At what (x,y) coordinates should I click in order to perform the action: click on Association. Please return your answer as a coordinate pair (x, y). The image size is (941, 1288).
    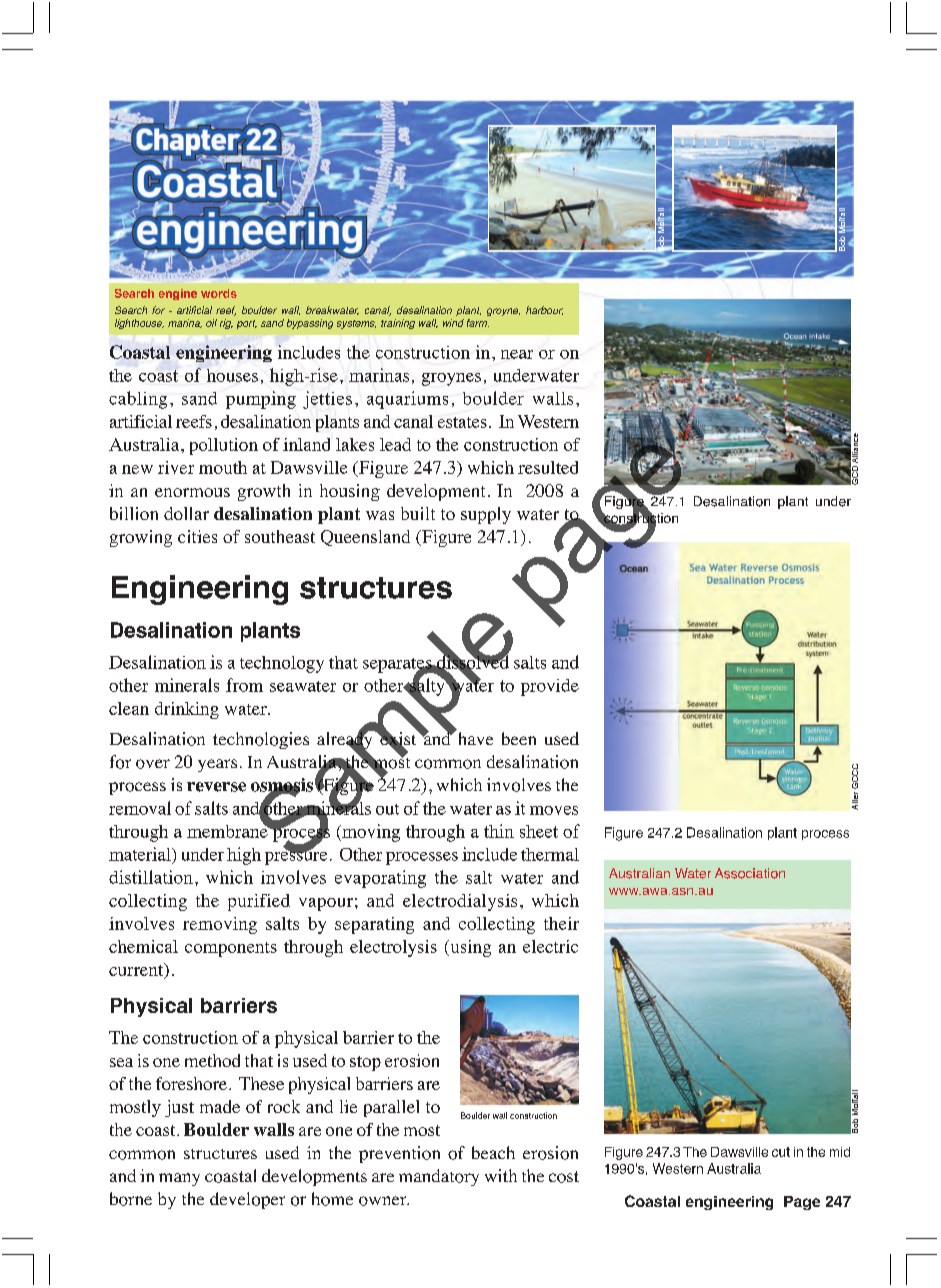
    Looking at the image, I should click on (750, 873).
